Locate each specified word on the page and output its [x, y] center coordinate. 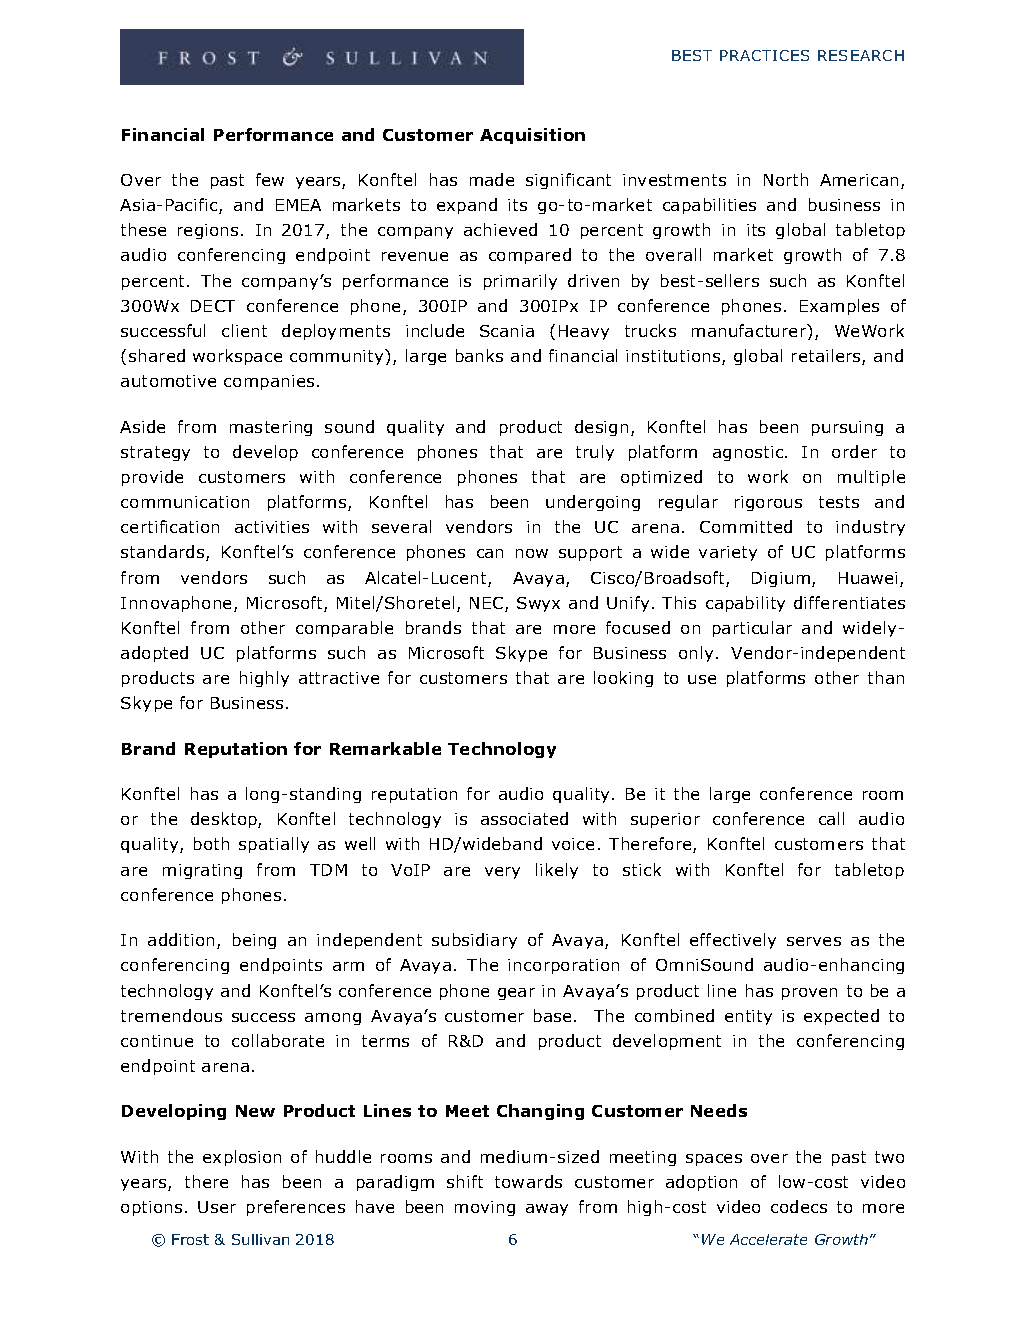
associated [524, 818]
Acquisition [532, 136]
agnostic [749, 453]
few [270, 179]
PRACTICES [764, 55]
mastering [271, 428]
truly [595, 453]
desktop [225, 820]
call [831, 818]
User [217, 1207]
